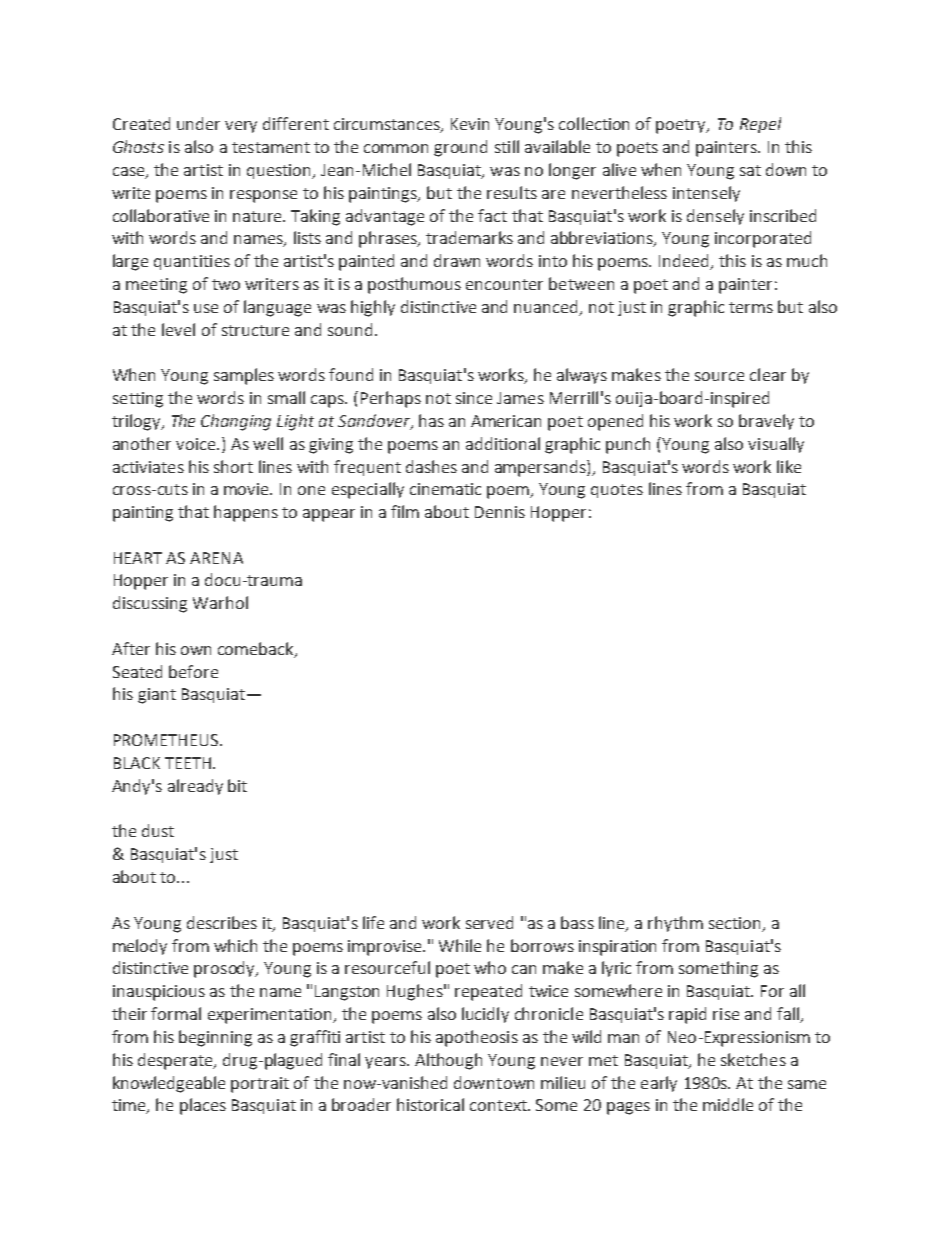 This page has width=952, height=1233. Describe the element at coordinates (736, 924) in the page. I see `section` at that location.
